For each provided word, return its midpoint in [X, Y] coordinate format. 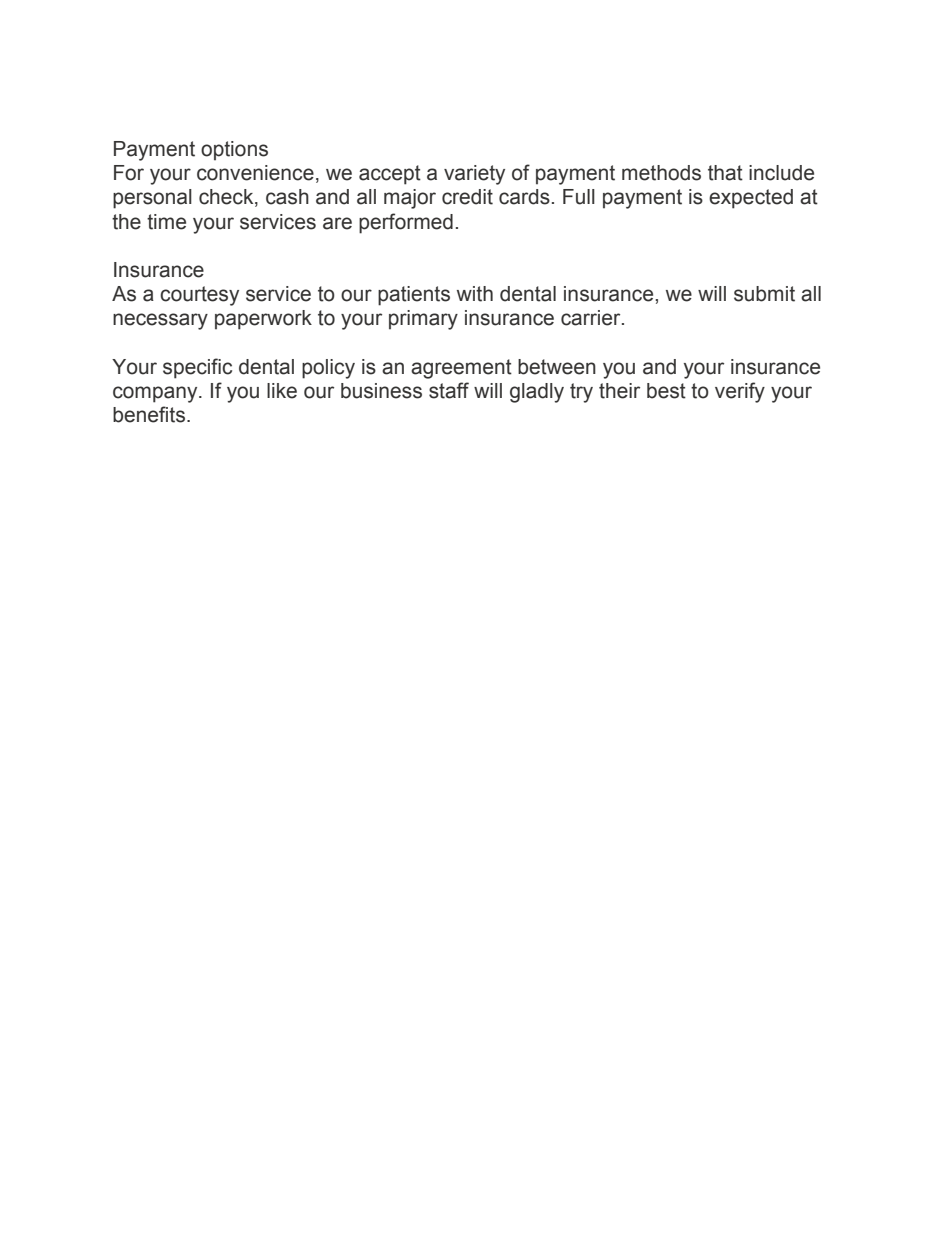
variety [474, 175]
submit [764, 294]
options [234, 151]
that [725, 173]
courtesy [199, 296]
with [475, 294]
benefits [150, 414]
